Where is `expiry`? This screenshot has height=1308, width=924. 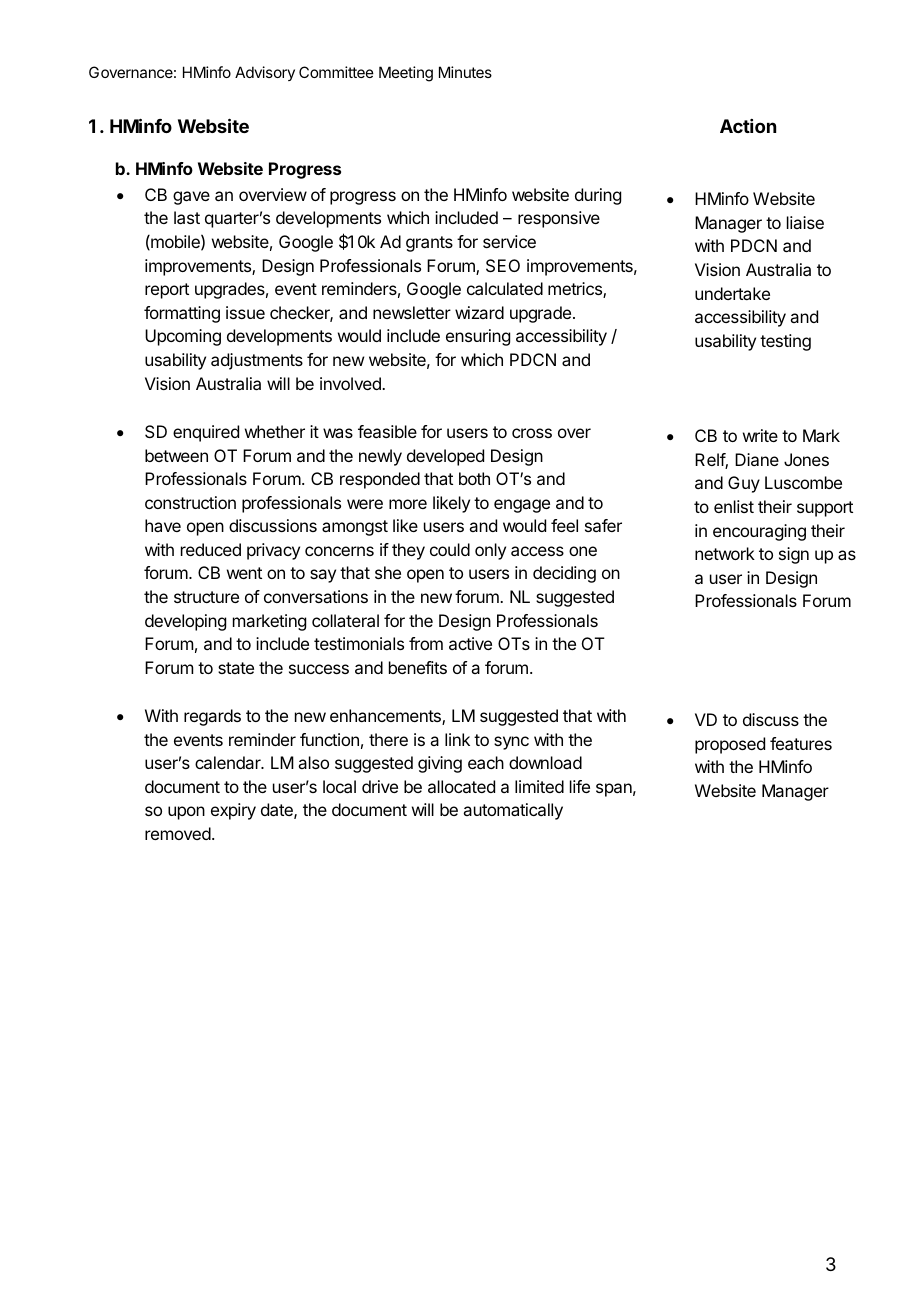 expiry is located at coordinates (233, 811).
